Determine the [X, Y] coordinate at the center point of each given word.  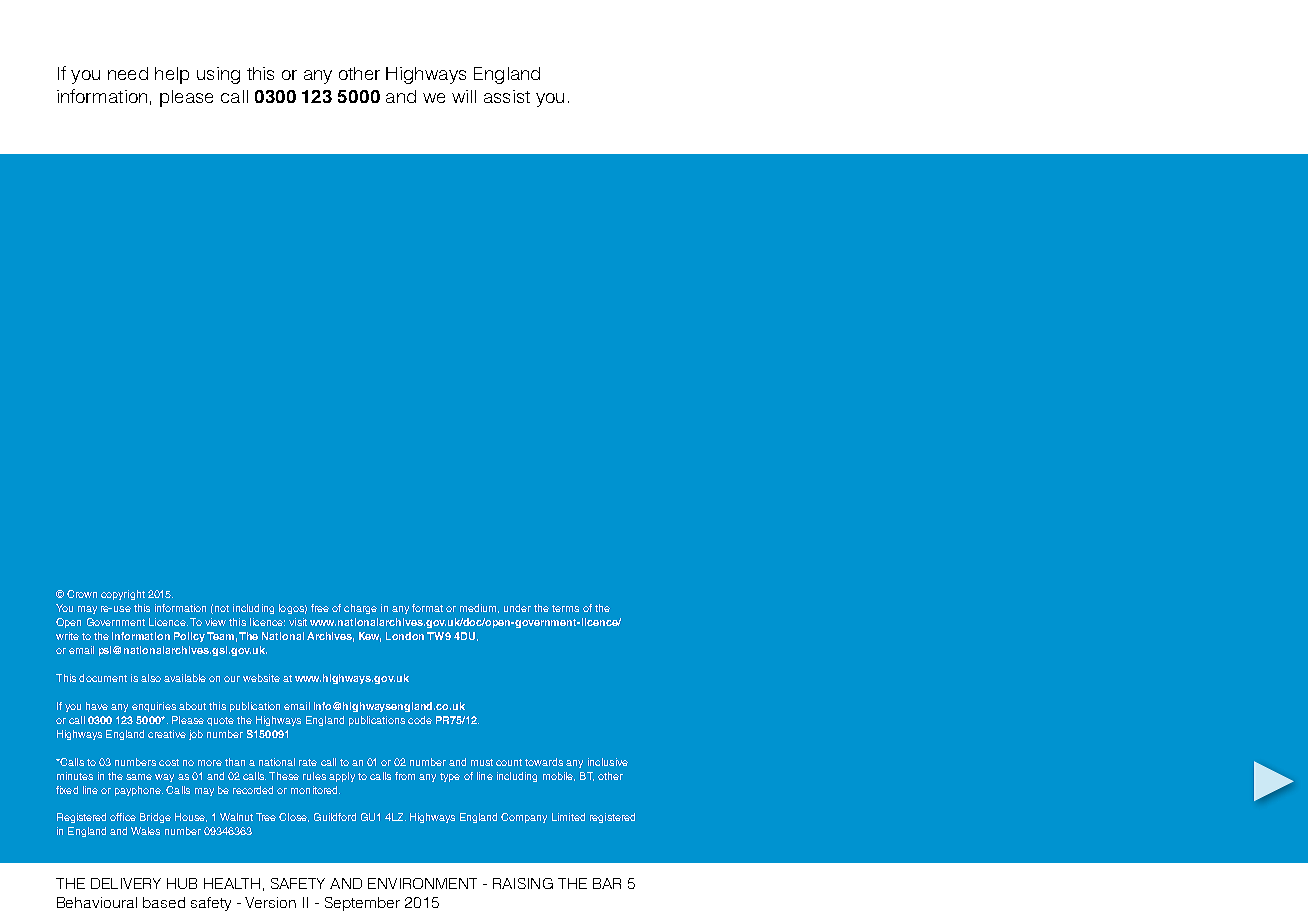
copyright [123, 595]
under [517, 608]
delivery [126, 883]
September [362, 904]
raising [523, 883]
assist [507, 96]
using [218, 75]
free [320, 608]
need [128, 73]
